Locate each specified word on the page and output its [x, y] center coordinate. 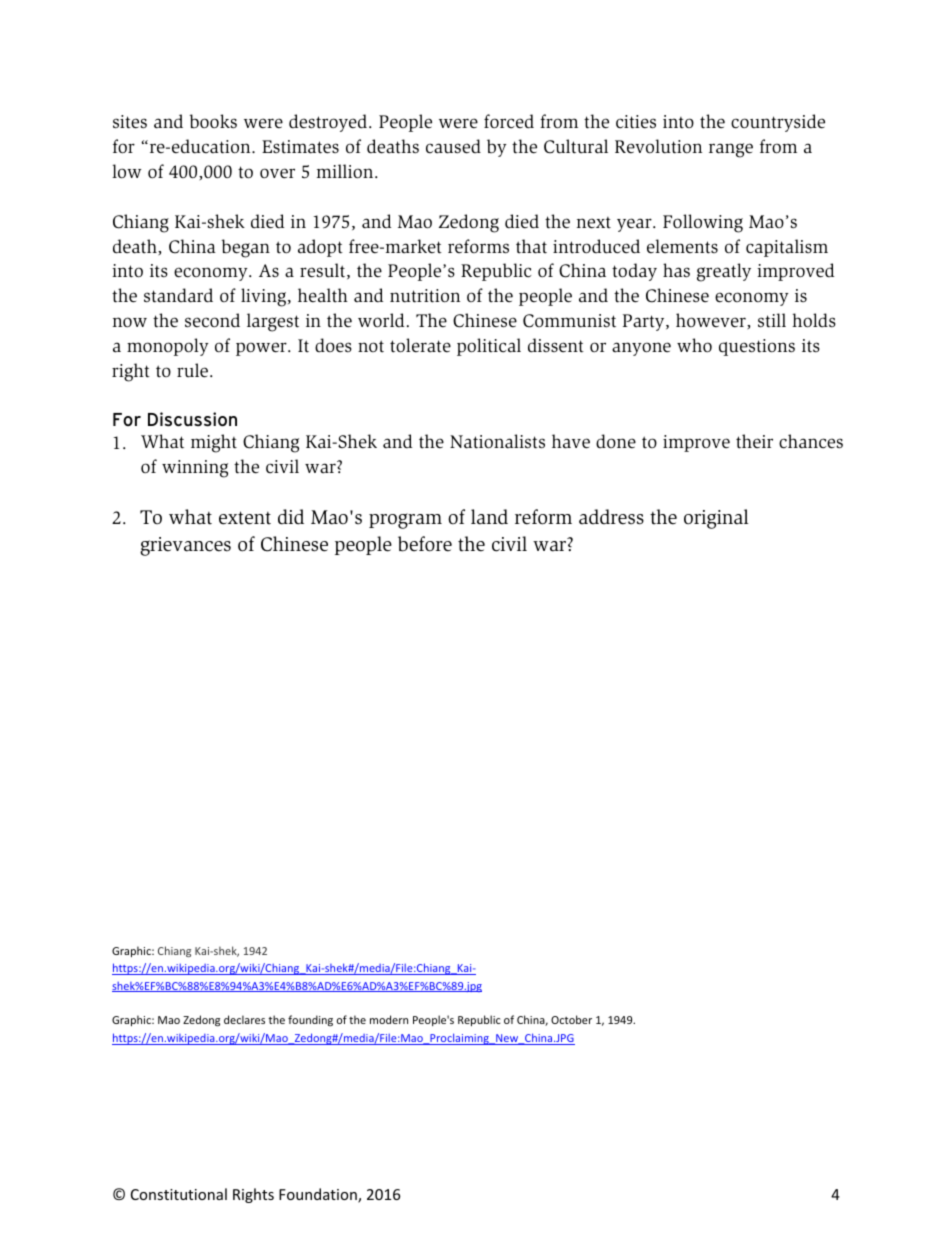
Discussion [192, 419]
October [571, 1019]
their [754, 441]
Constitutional [179, 1194]
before [425, 544]
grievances [185, 546]
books [213, 121]
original [716, 519]
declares [244, 1019]
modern [389, 1019]
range [731, 150]
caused [453, 146]
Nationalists [497, 441]
